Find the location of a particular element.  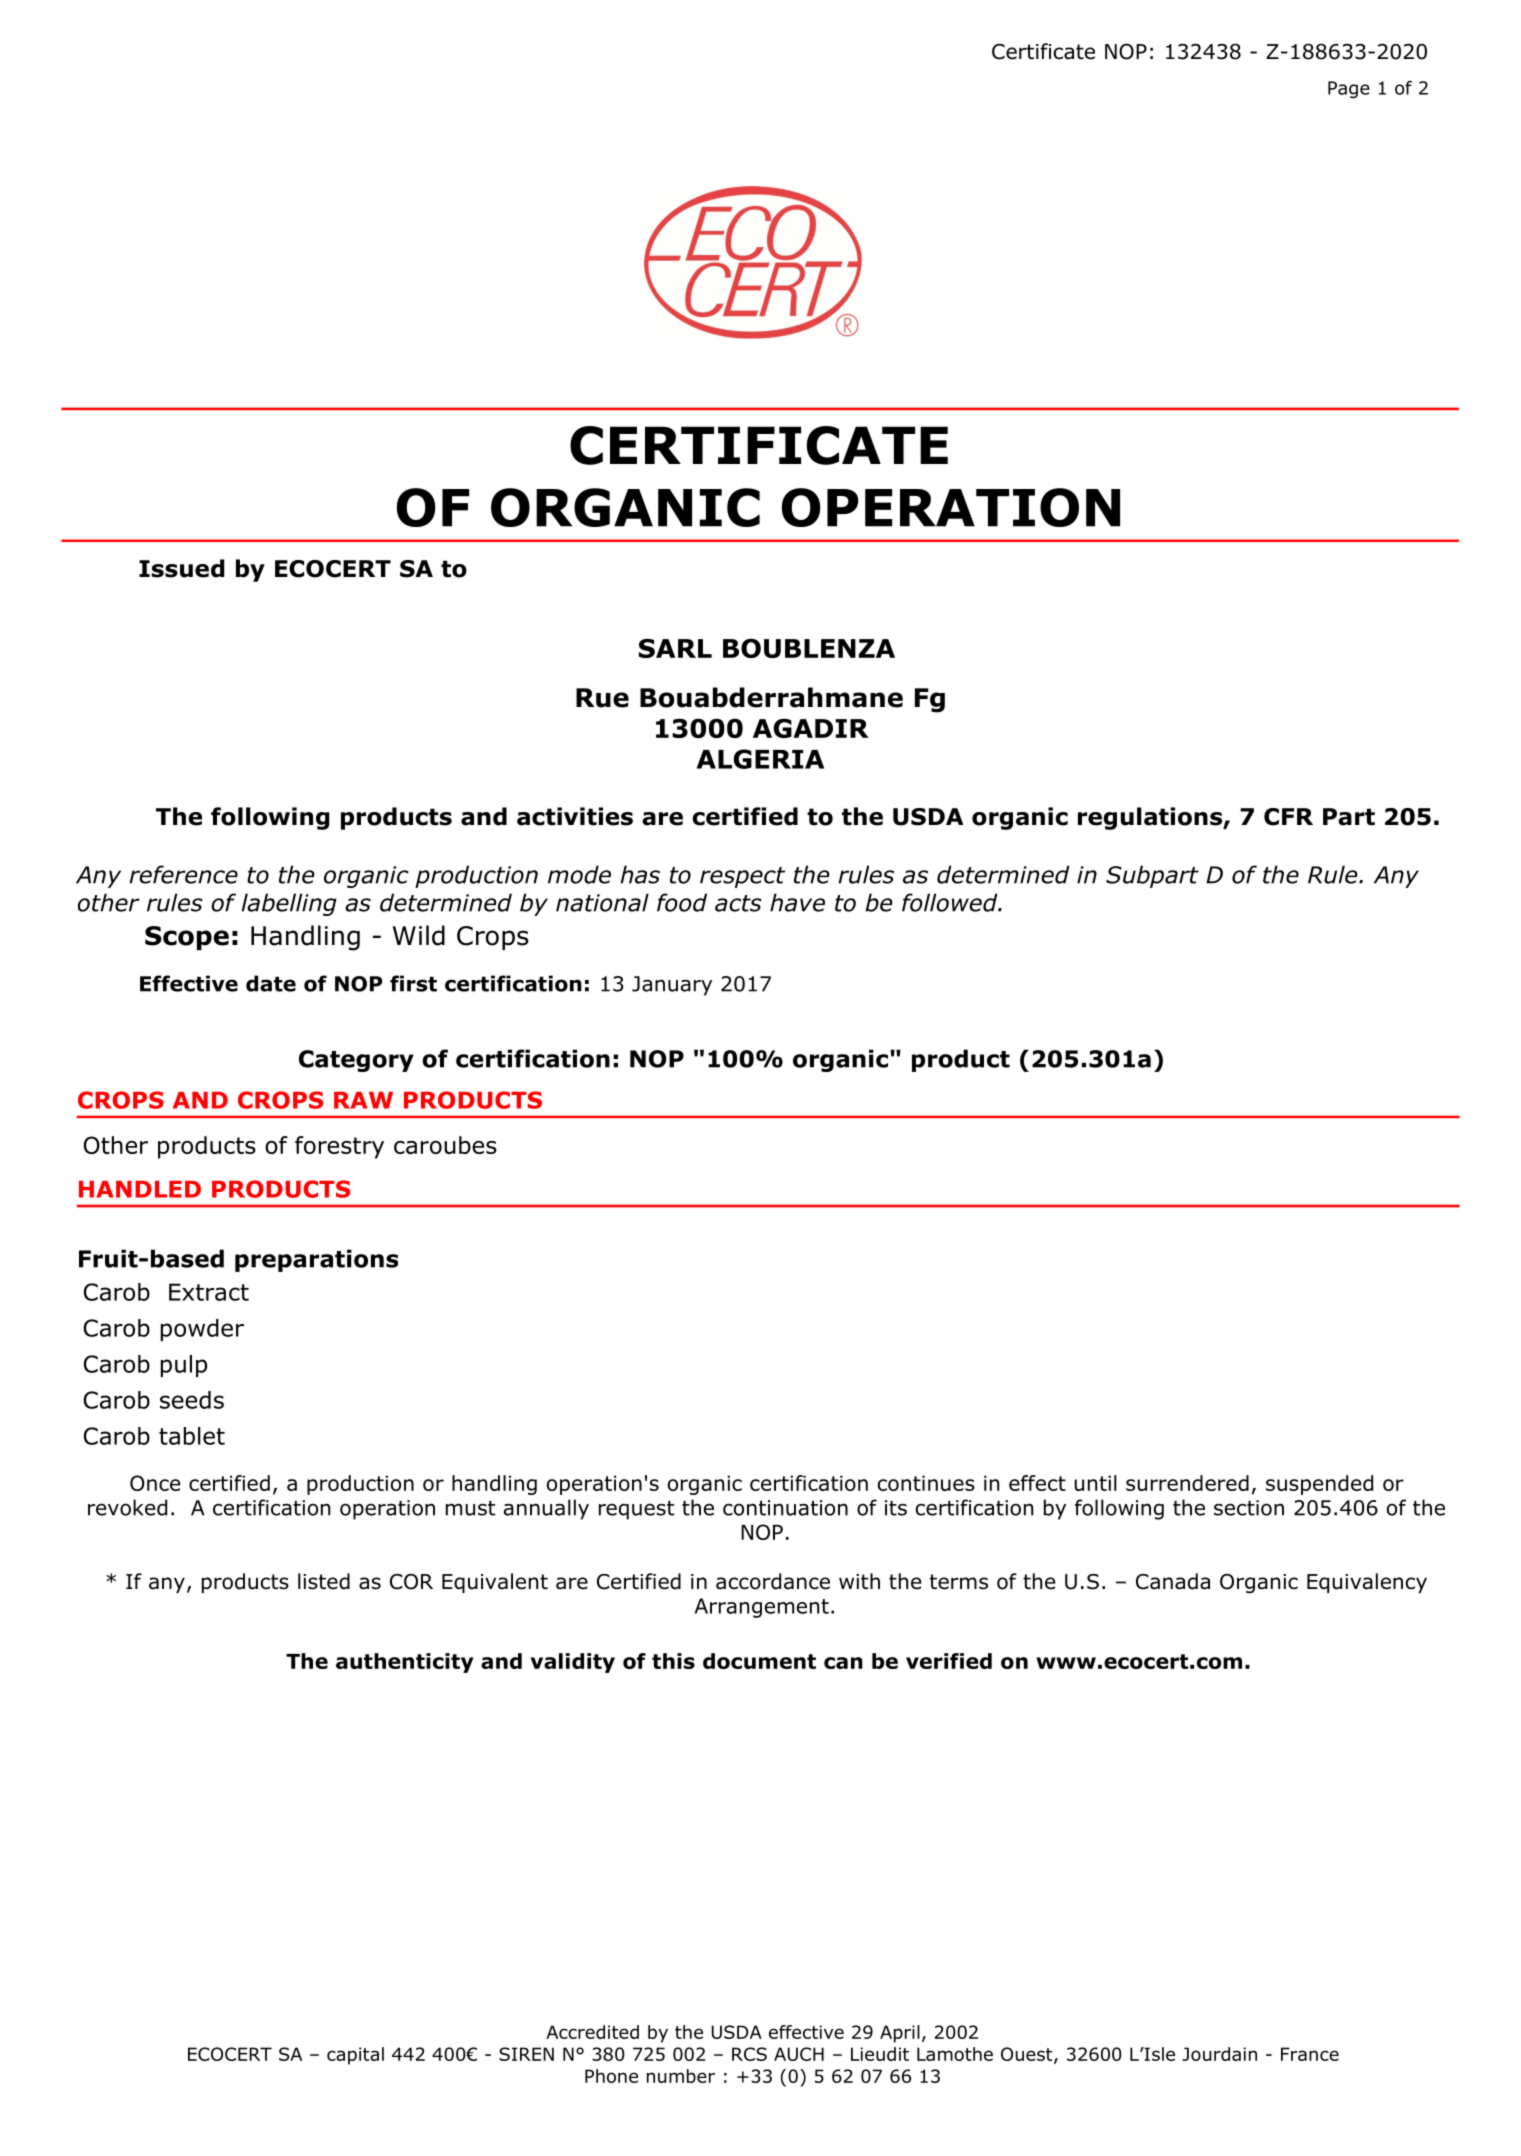

capital is located at coordinates (355, 2056).
